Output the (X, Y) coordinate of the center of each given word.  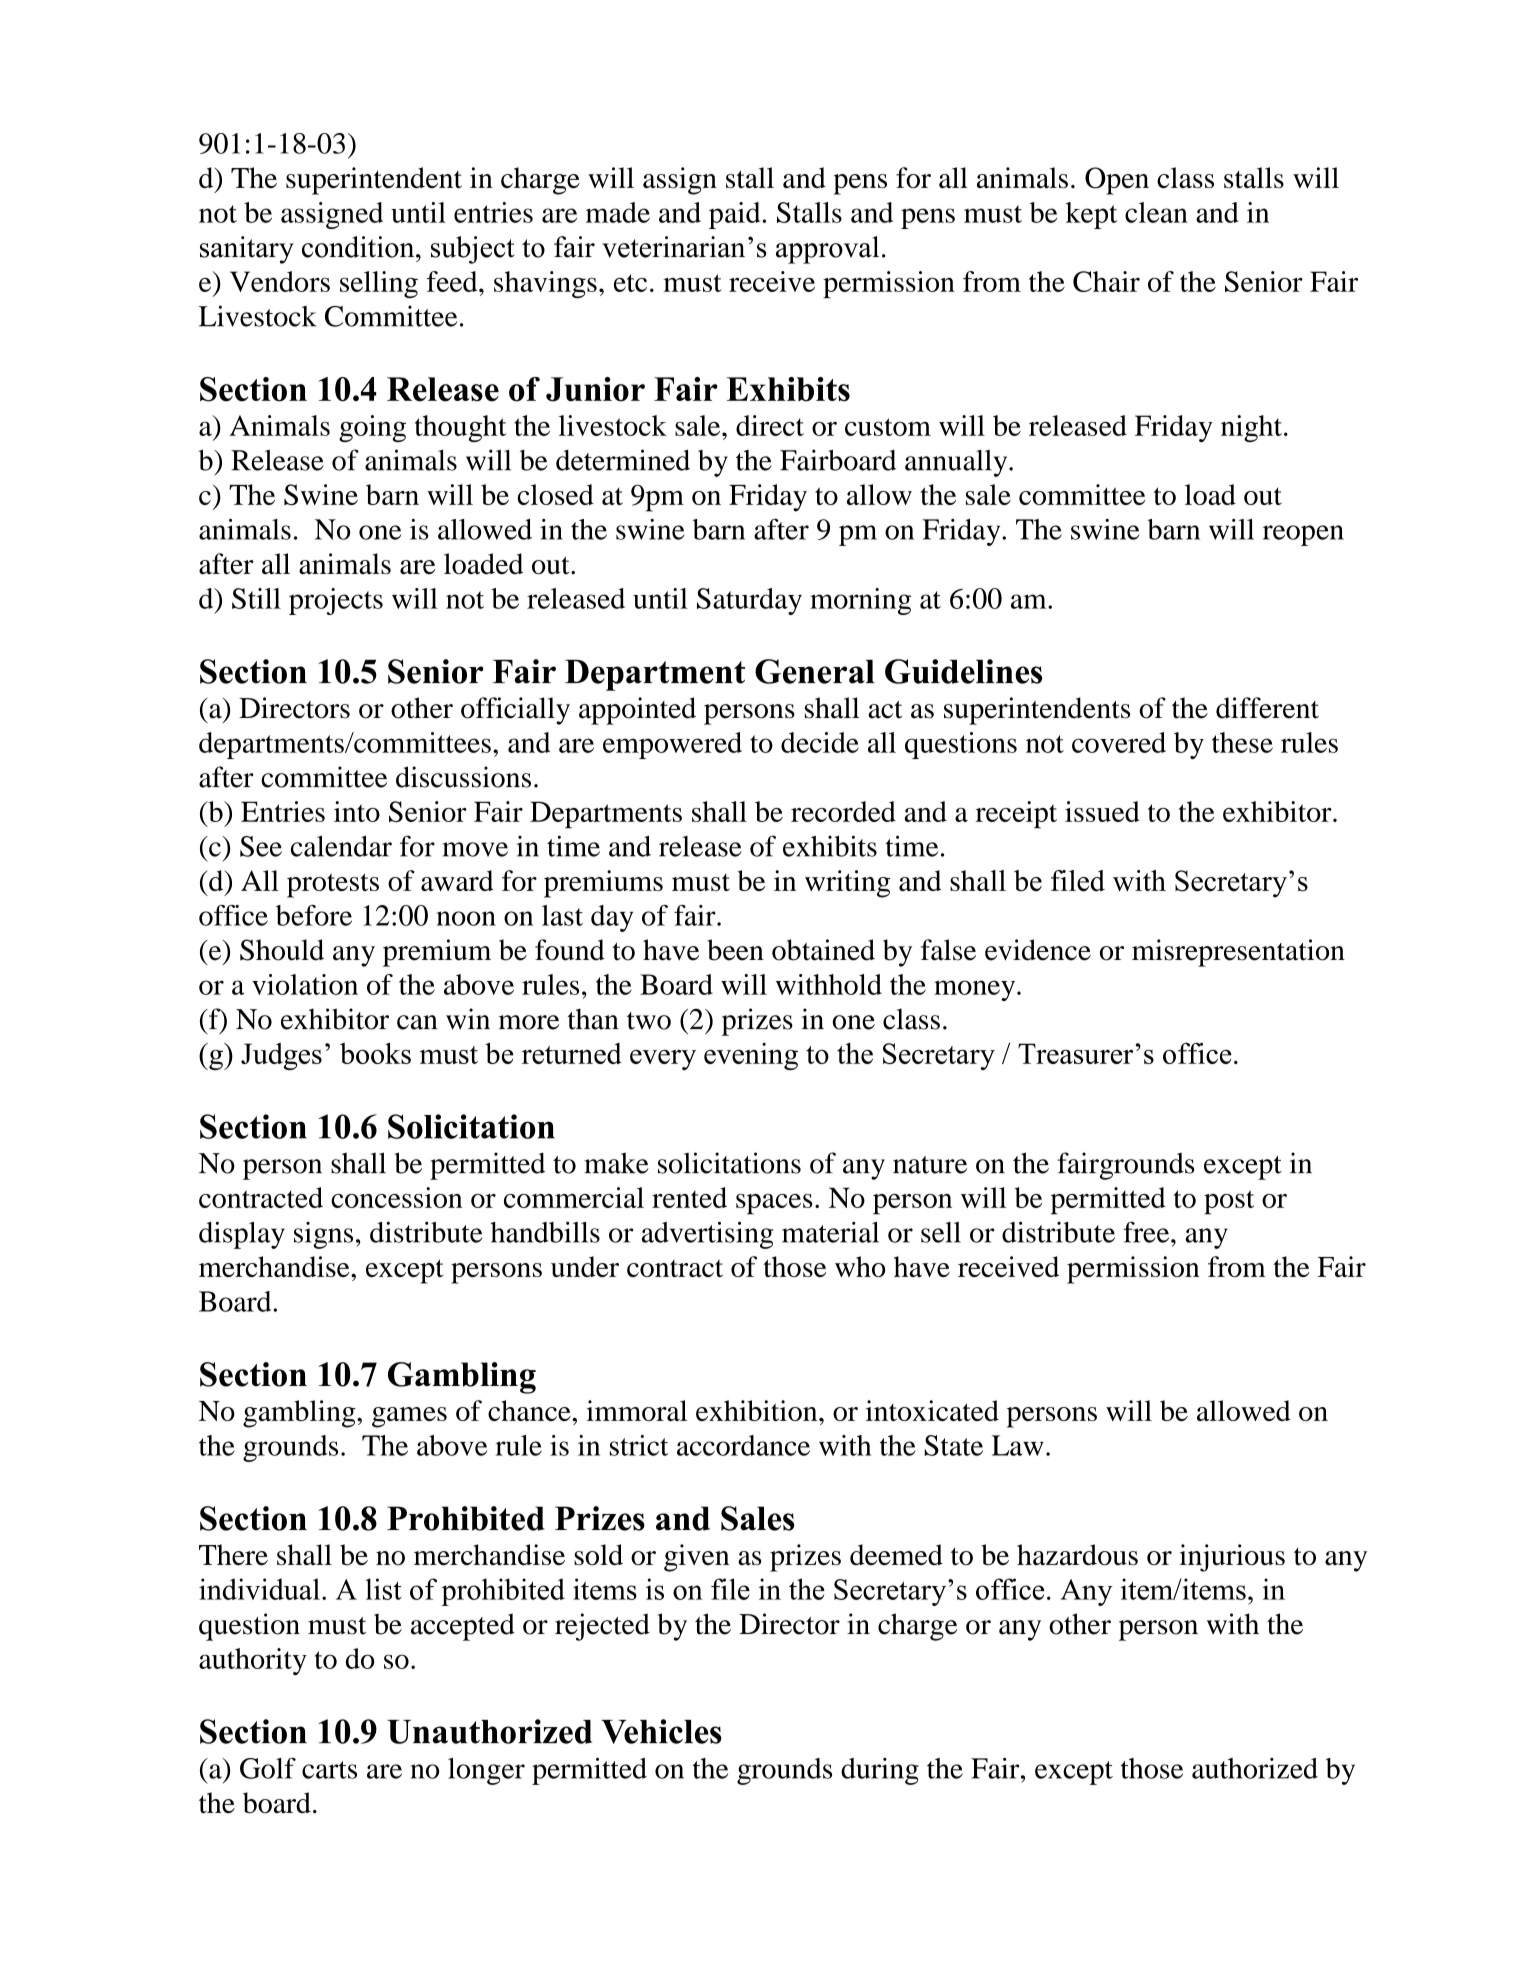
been (735, 950)
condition (359, 247)
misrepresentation (1238, 953)
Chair (1106, 281)
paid (736, 215)
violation (305, 984)
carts (329, 1770)
